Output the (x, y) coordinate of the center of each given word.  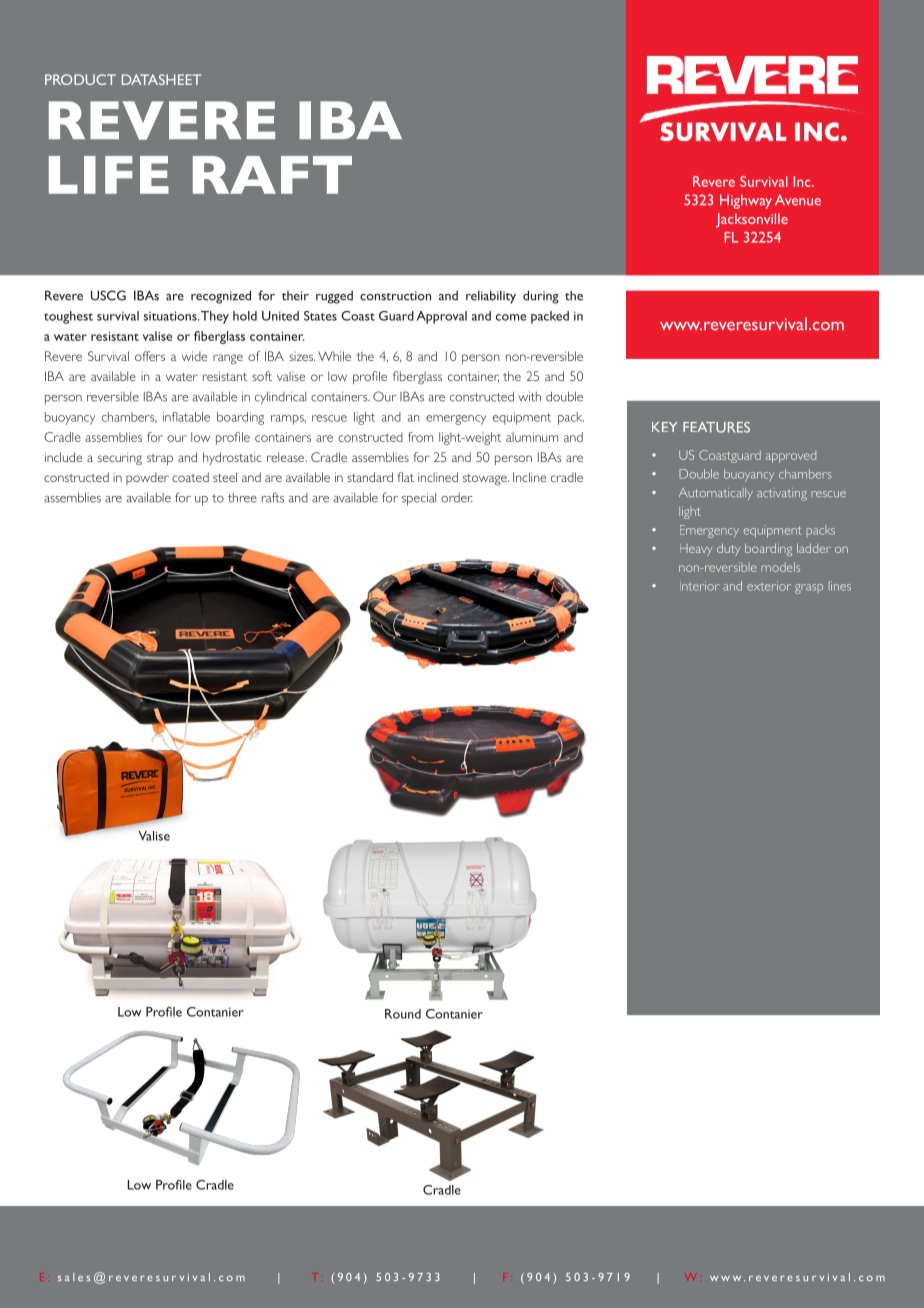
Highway (746, 201)
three (242, 498)
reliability (491, 297)
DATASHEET (161, 79)
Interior (700, 586)
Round (403, 1014)
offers (150, 356)
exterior (769, 586)
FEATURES (716, 427)
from (420, 437)
